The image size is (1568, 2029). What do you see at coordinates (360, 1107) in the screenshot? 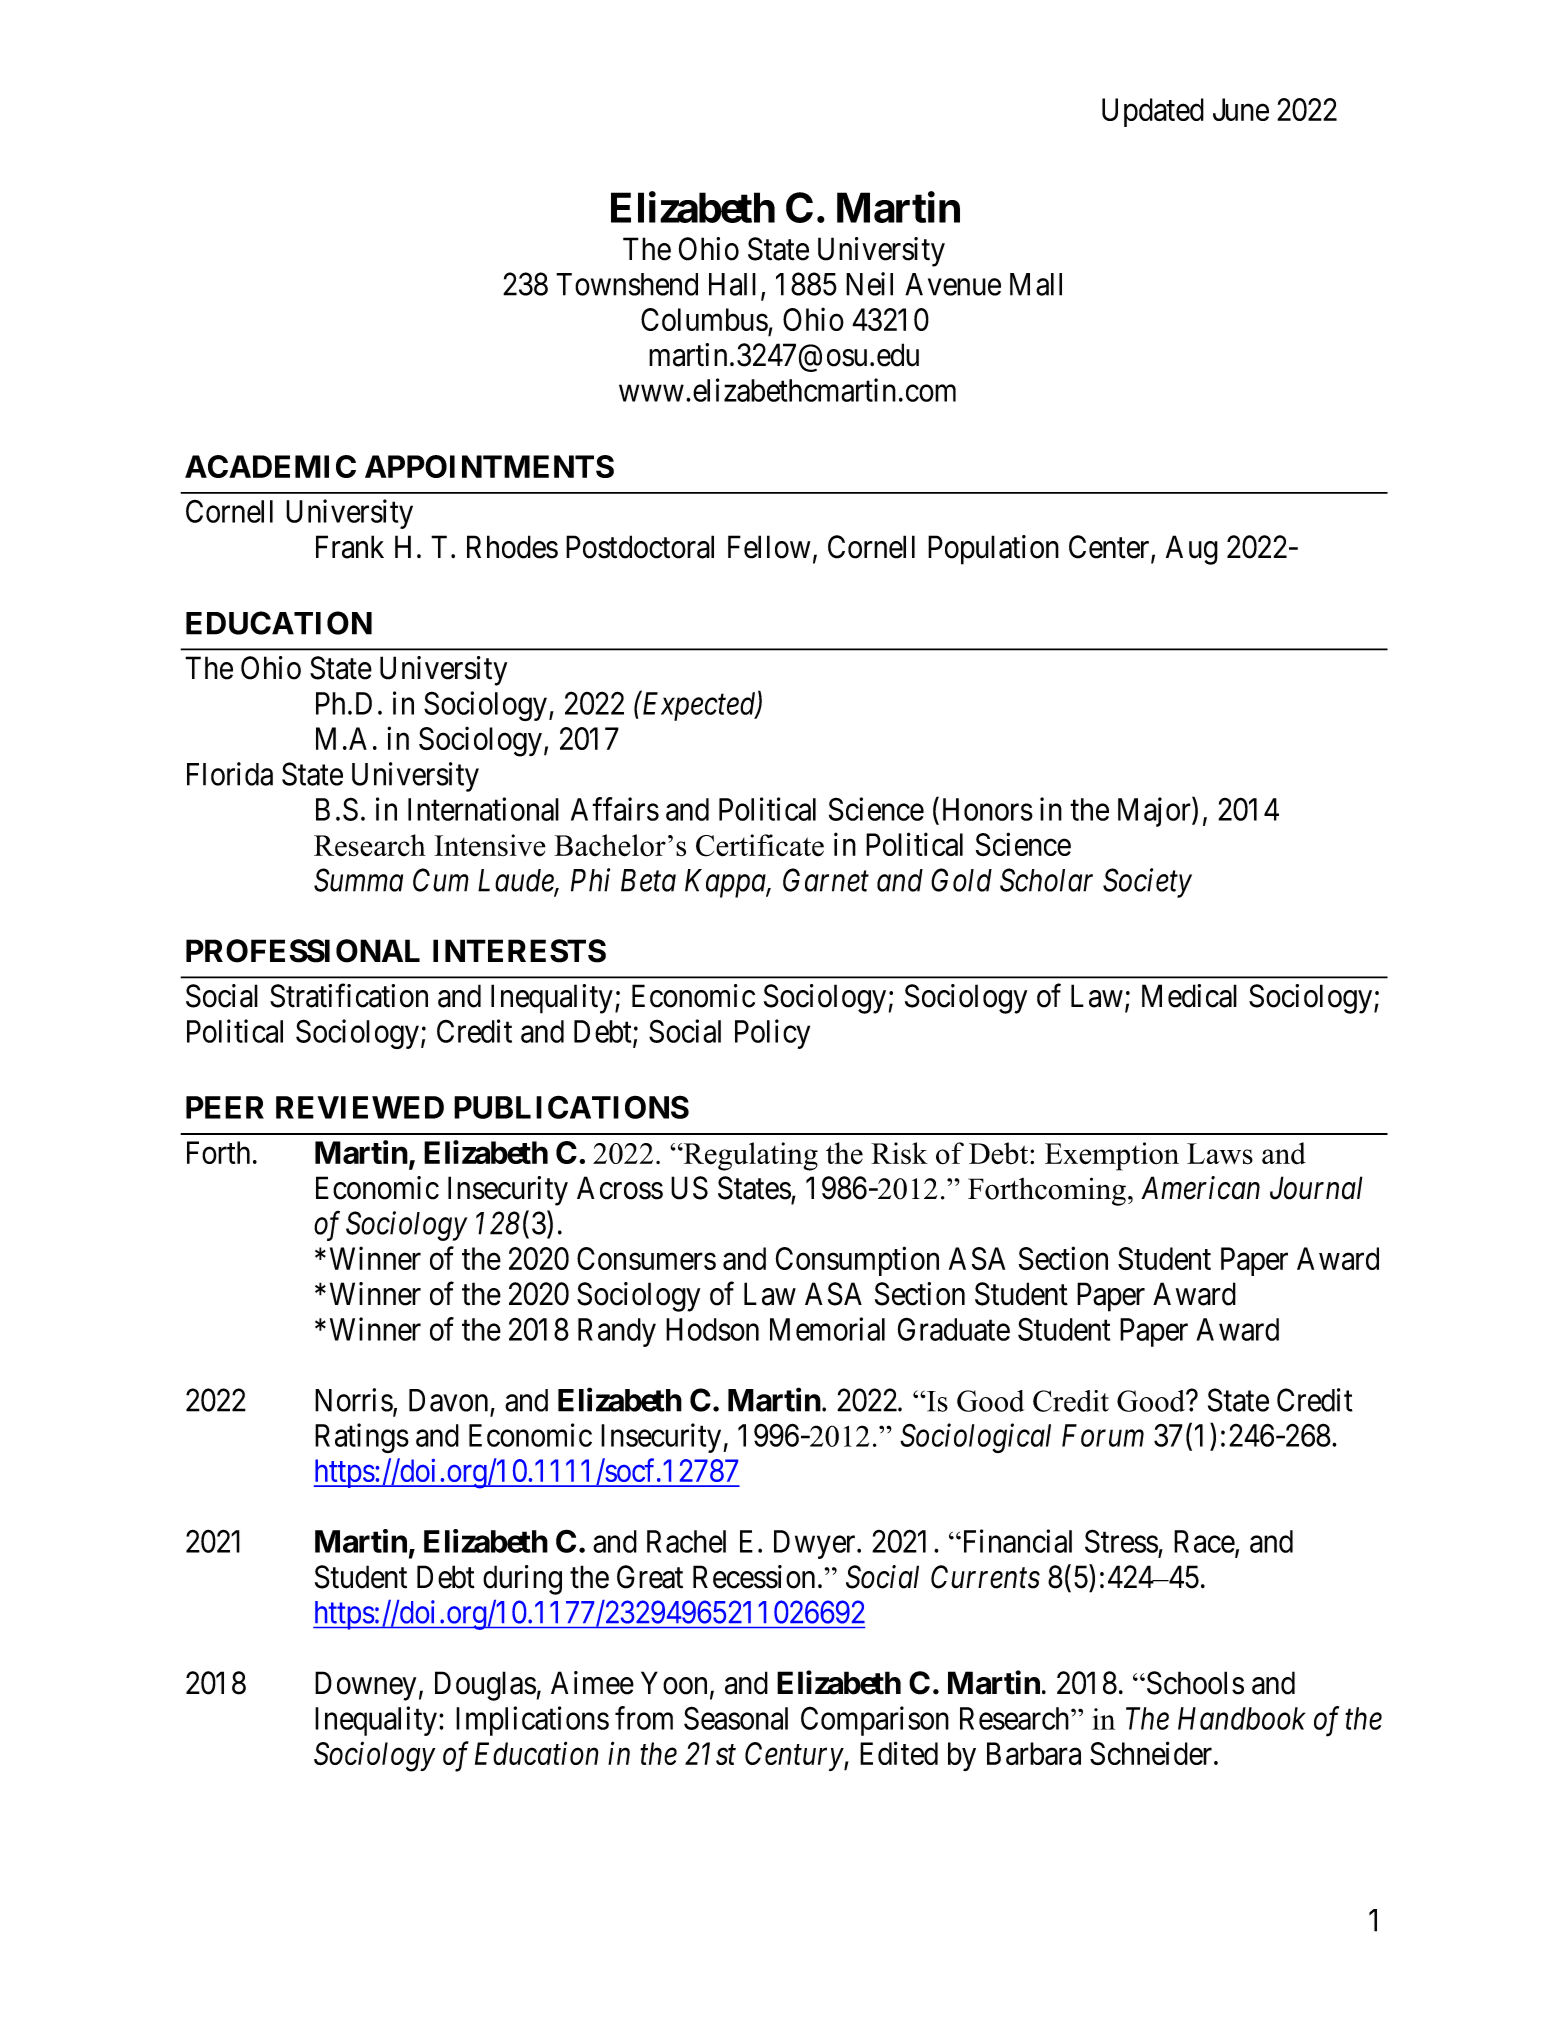
I see `REVIEWED` at bounding box center [360, 1107].
